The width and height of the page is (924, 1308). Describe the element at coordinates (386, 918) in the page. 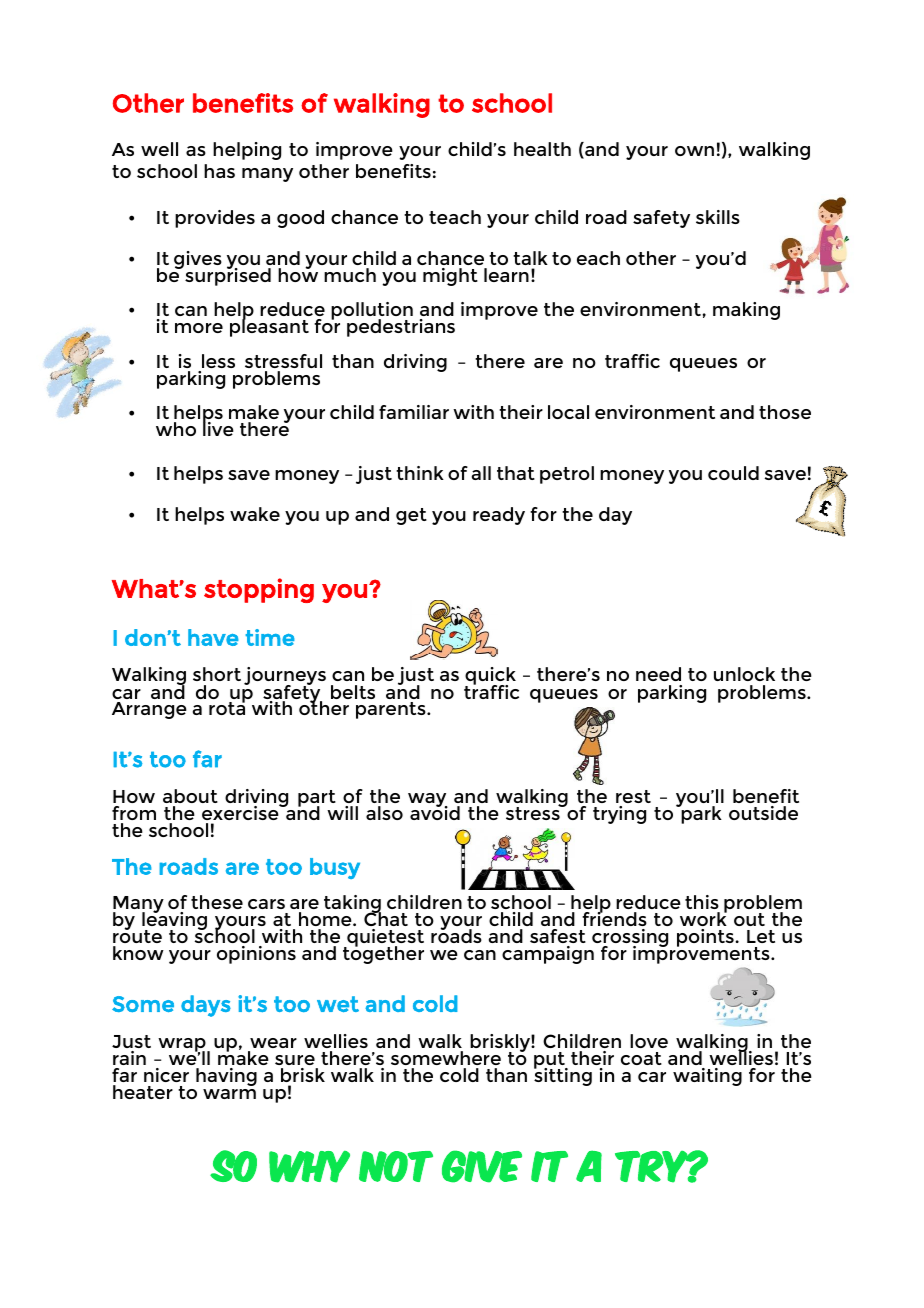

I see `Chat` at that location.
